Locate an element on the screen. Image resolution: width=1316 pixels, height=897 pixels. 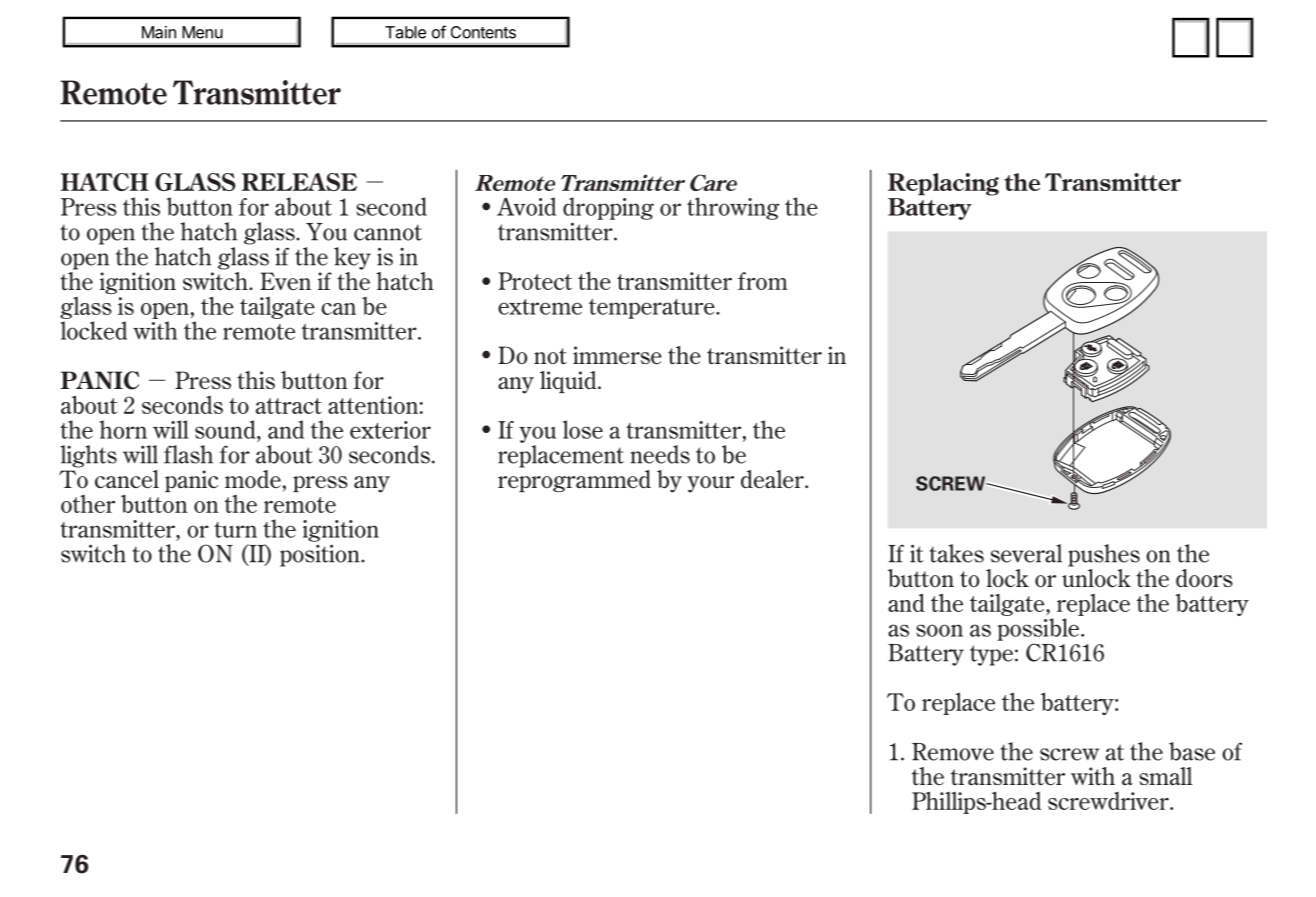
mode is located at coordinates (253, 479).
